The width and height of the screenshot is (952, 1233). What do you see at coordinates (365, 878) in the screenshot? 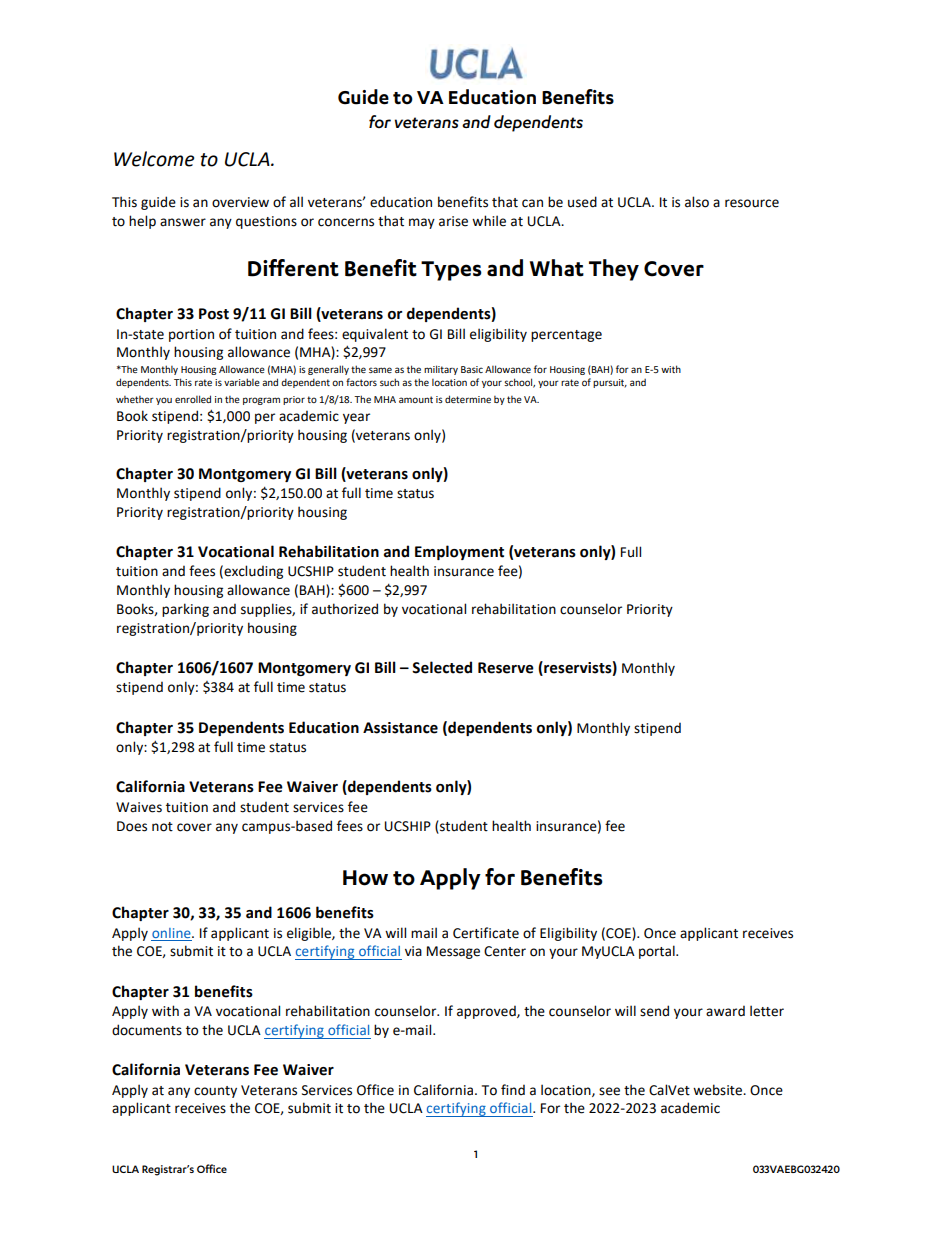
I see `How` at bounding box center [365, 878].
